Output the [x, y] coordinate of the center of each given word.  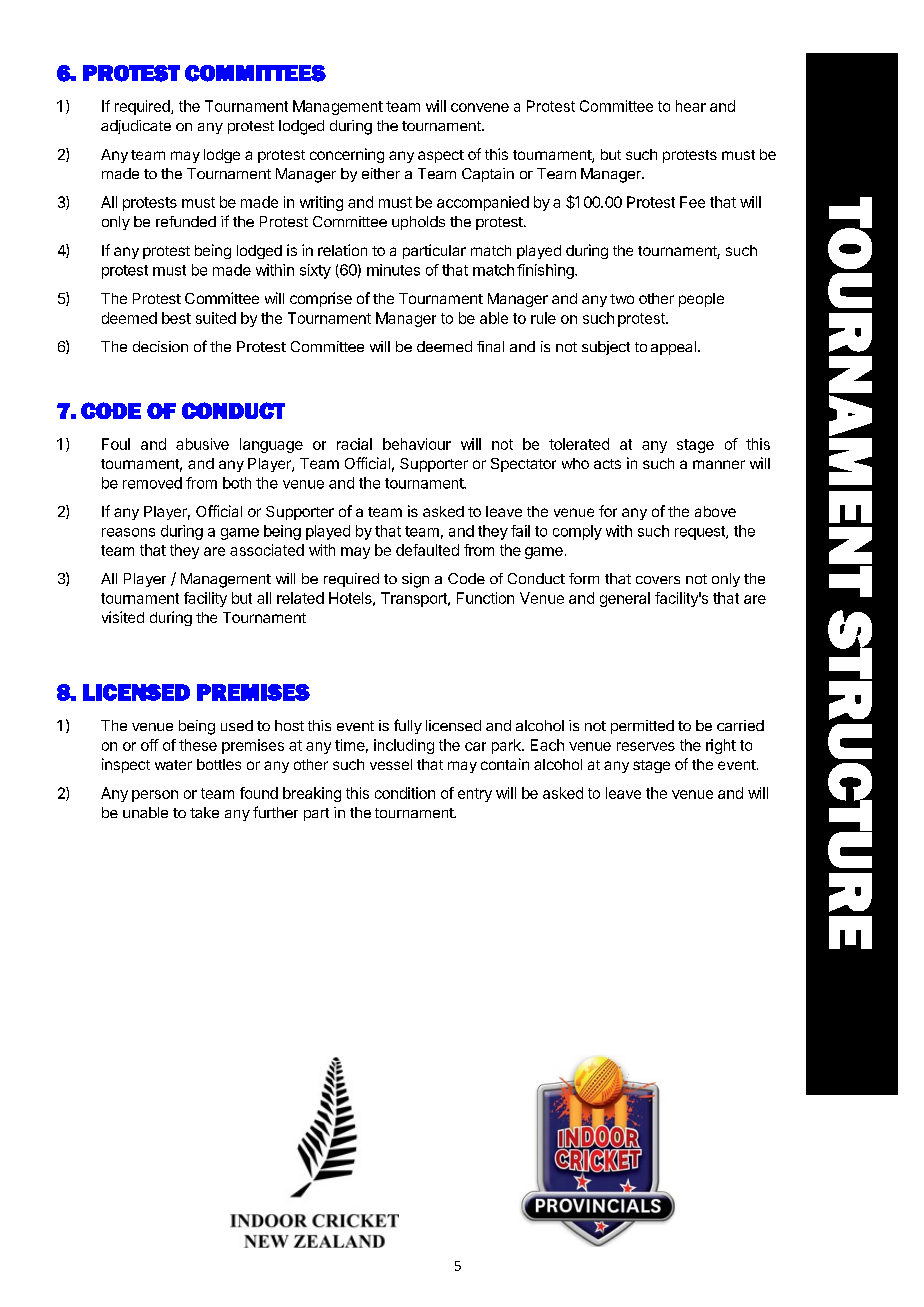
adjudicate [136, 127]
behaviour [417, 444]
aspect [441, 156]
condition [405, 793]
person [155, 796]
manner [719, 464]
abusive [202, 444]
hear [691, 106]
